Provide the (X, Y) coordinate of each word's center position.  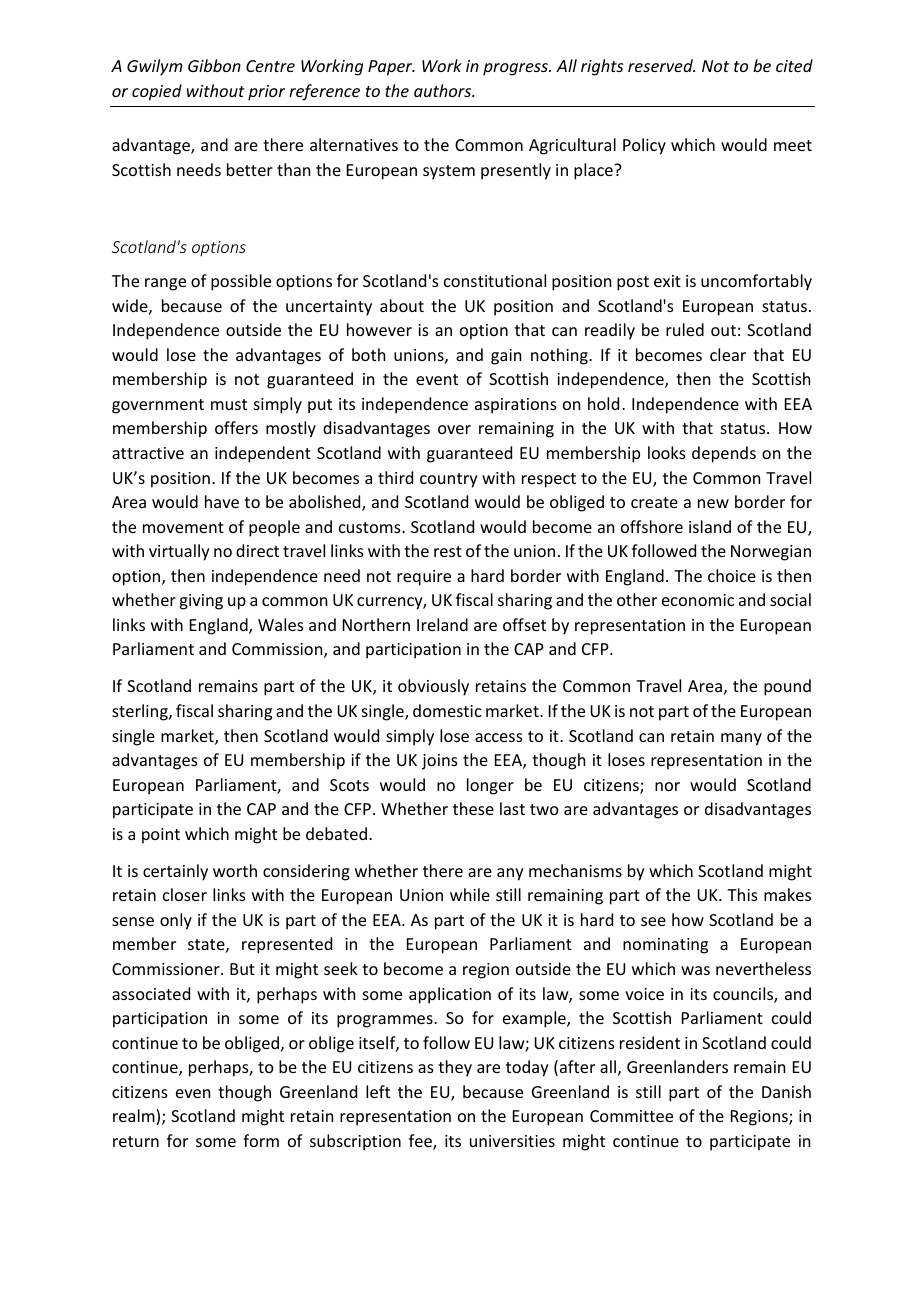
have (222, 501)
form (261, 1140)
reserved (661, 65)
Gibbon (214, 65)
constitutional (495, 280)
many (741, 739)
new (713, 503)
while (470, 894)
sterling (141, 712)
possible (241, 282)
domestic (447, 710)
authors (444, 90)
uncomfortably (756, 282)
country (449, 480)
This (742, 894)
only (176, 921)
